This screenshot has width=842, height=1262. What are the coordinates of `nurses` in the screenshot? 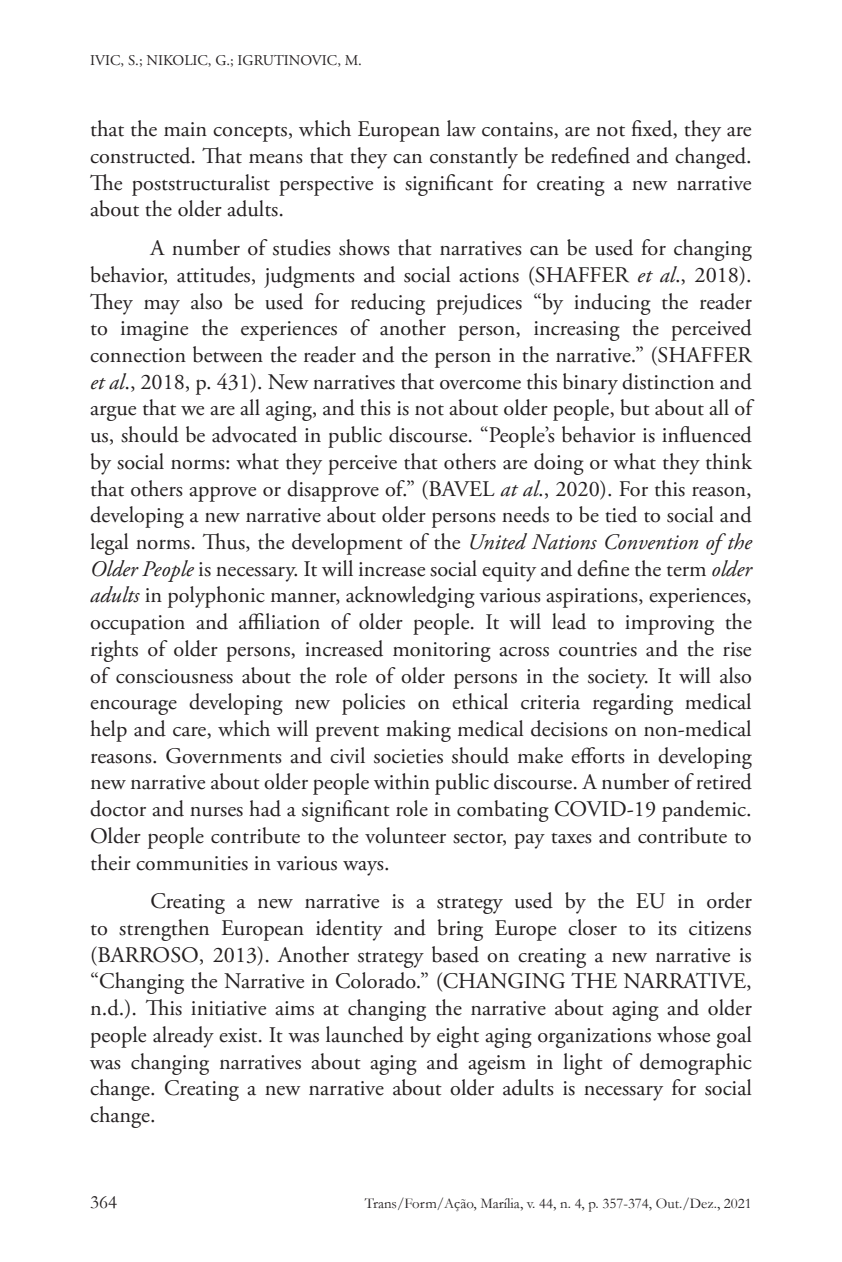 It's located at (216, 812).
